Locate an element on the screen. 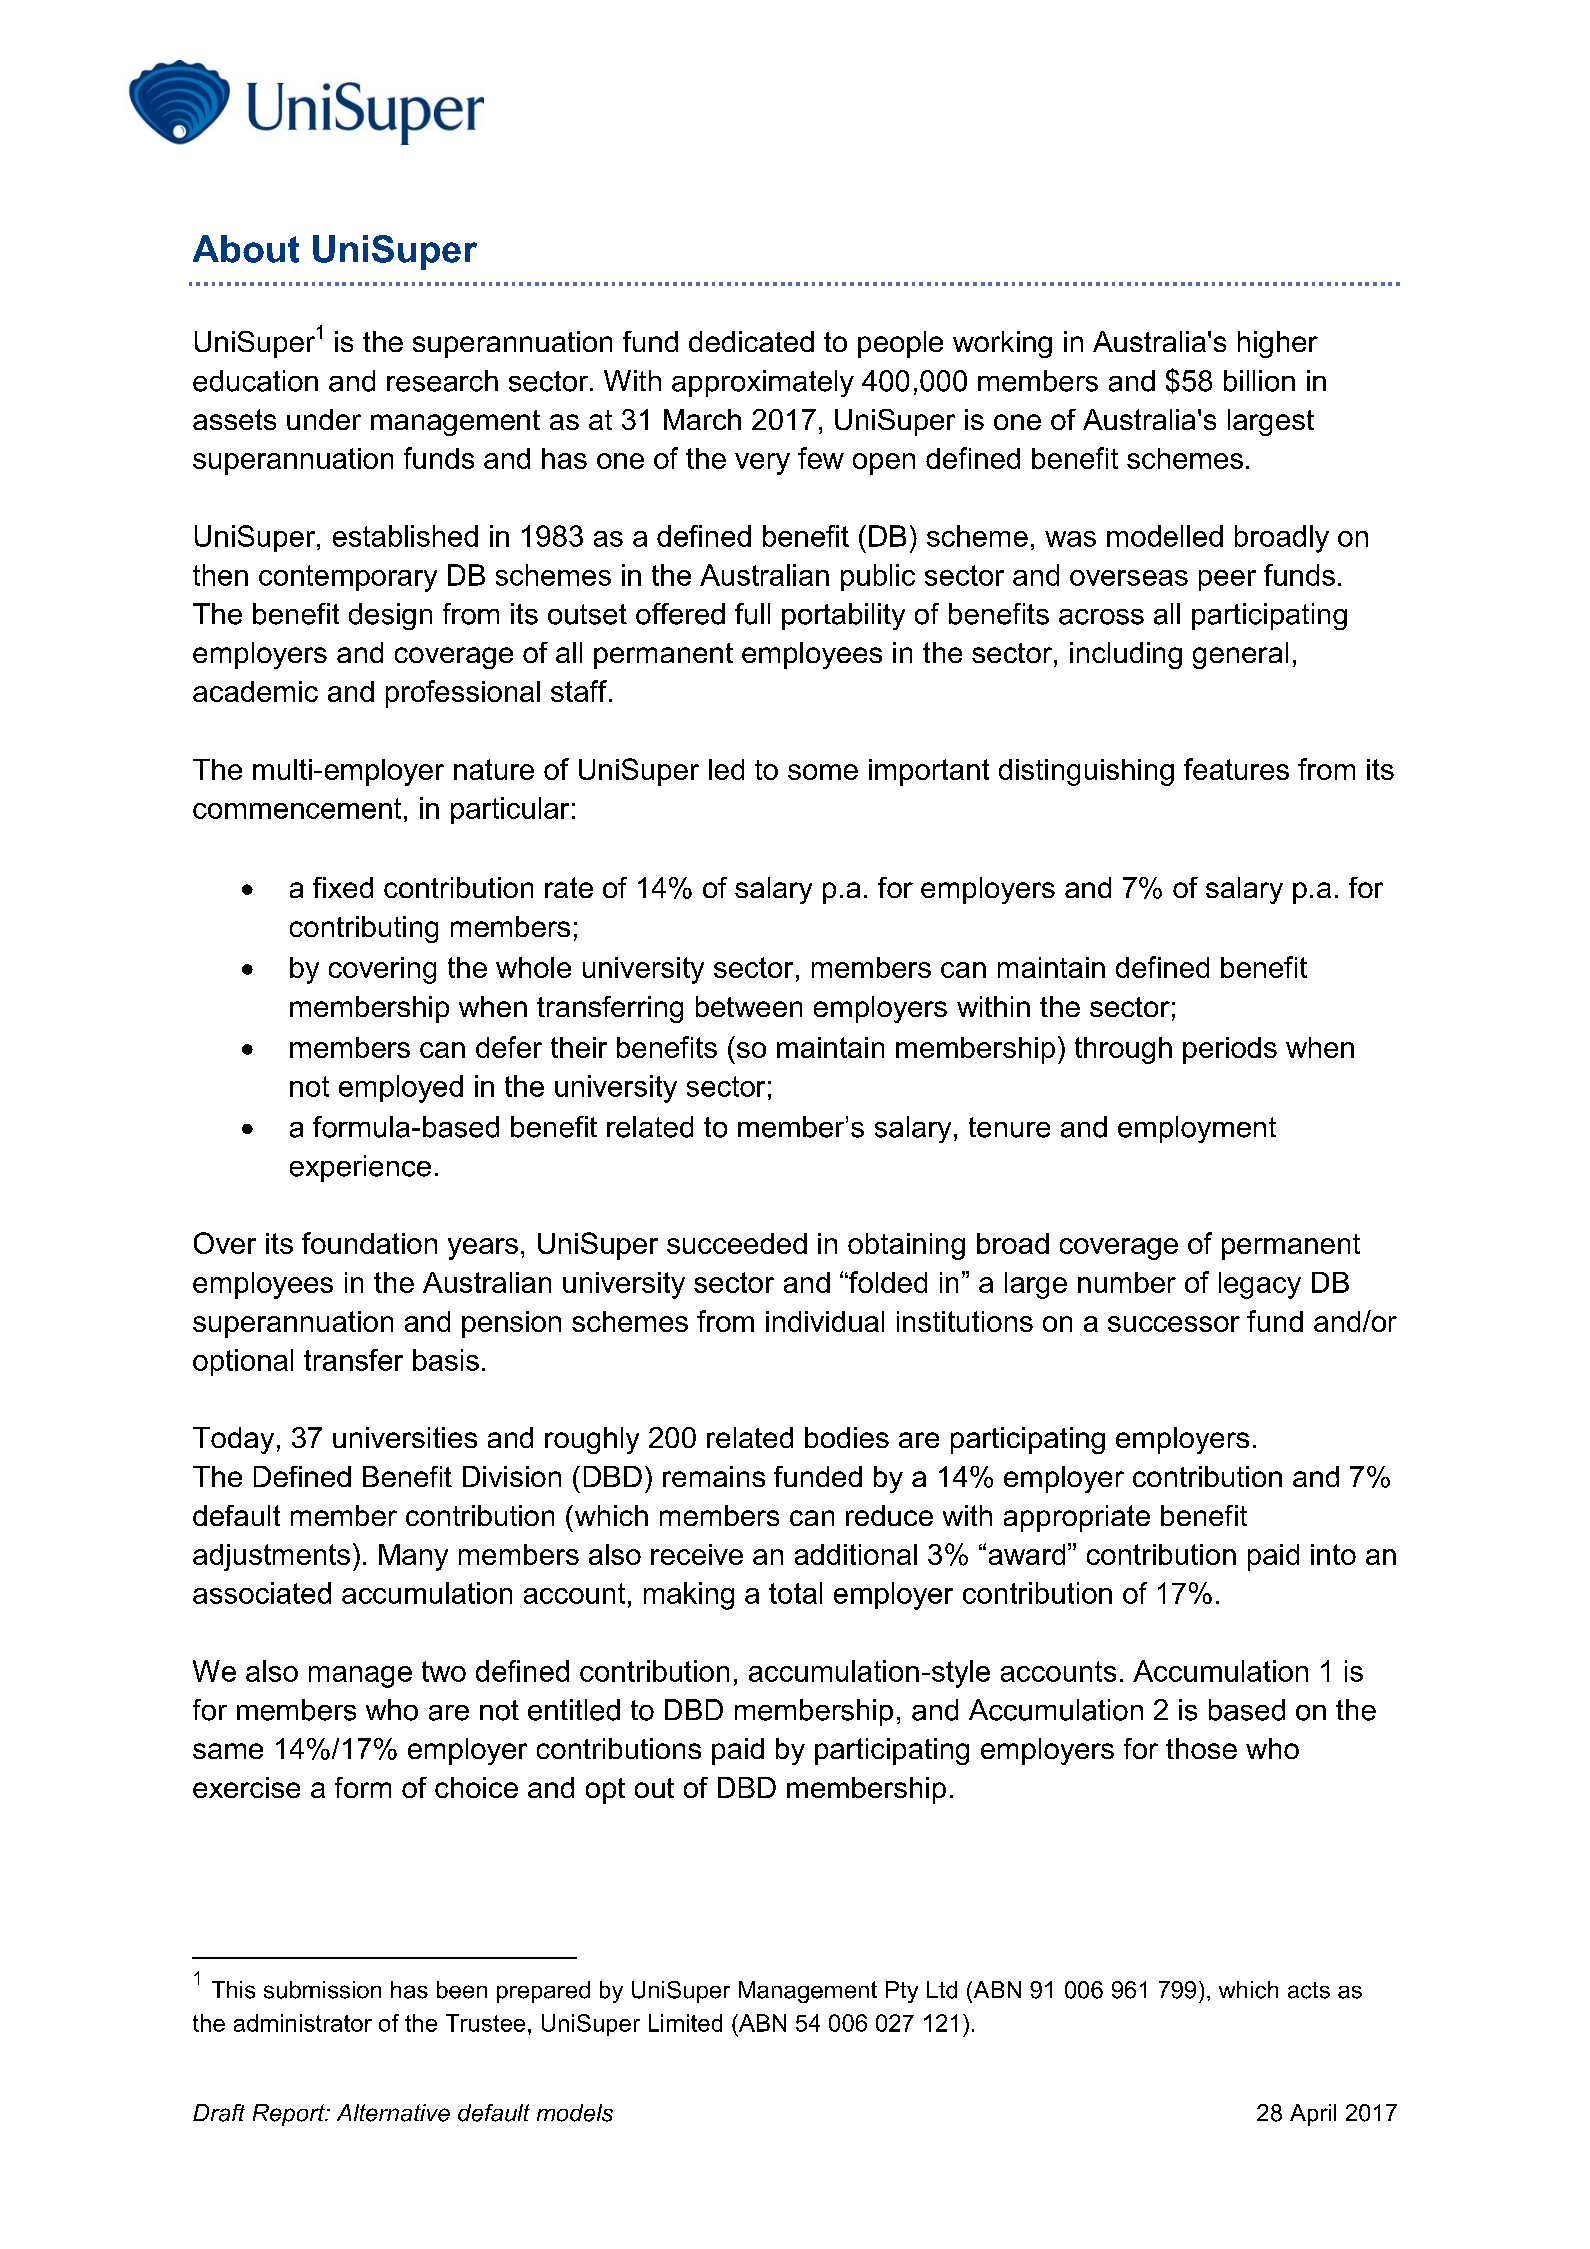 The image size is (1590, 2249). administrator is located at coordinates (303, 2023).
